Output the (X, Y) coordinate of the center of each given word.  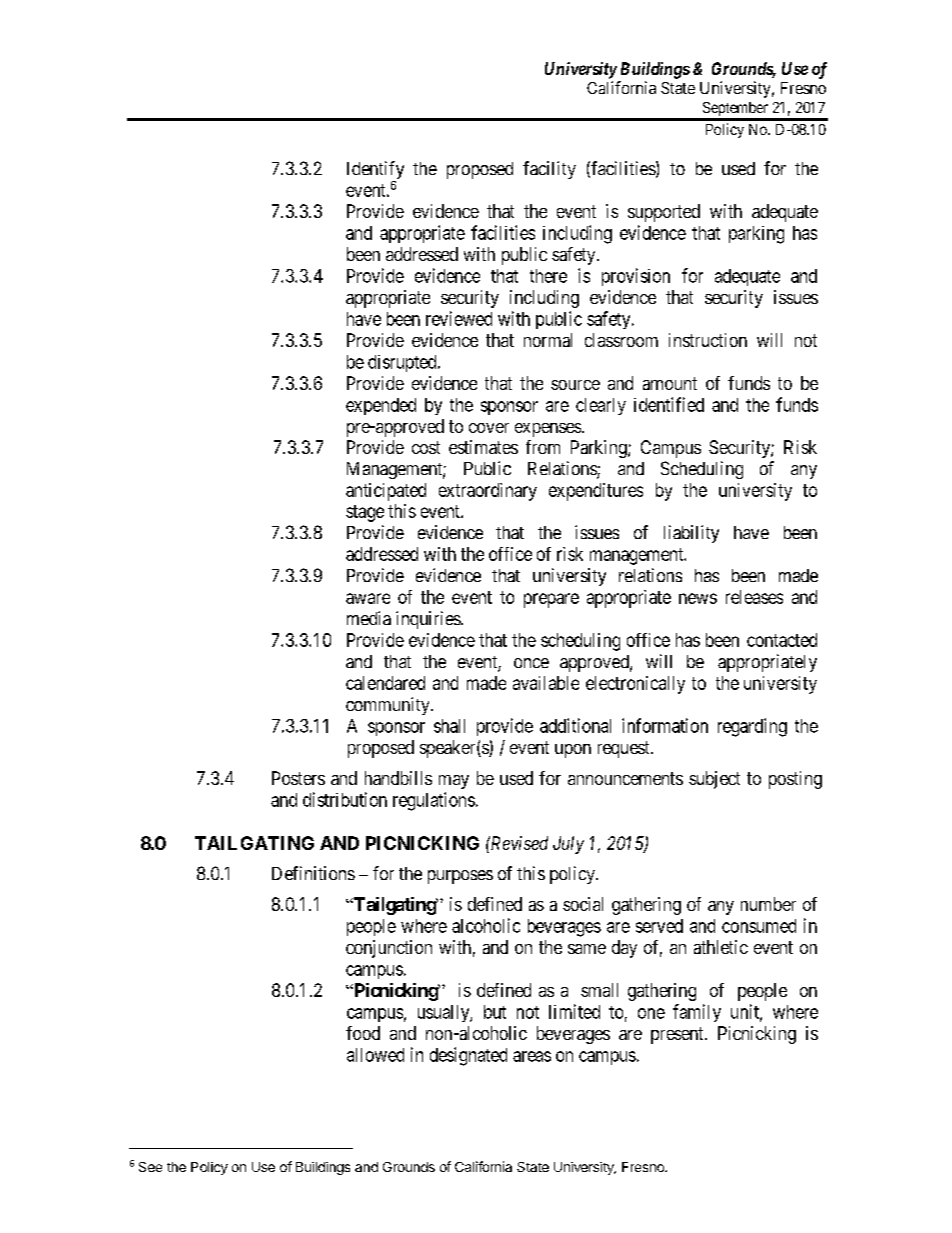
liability (691, 534)
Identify (375, 171)
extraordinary (488, 492)
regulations (434, 801)
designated (468, 1056)
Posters (298, 778)
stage (365, 513)
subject (714, 780)
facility (549, 170)
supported (664, 213)
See (150, 1167)
